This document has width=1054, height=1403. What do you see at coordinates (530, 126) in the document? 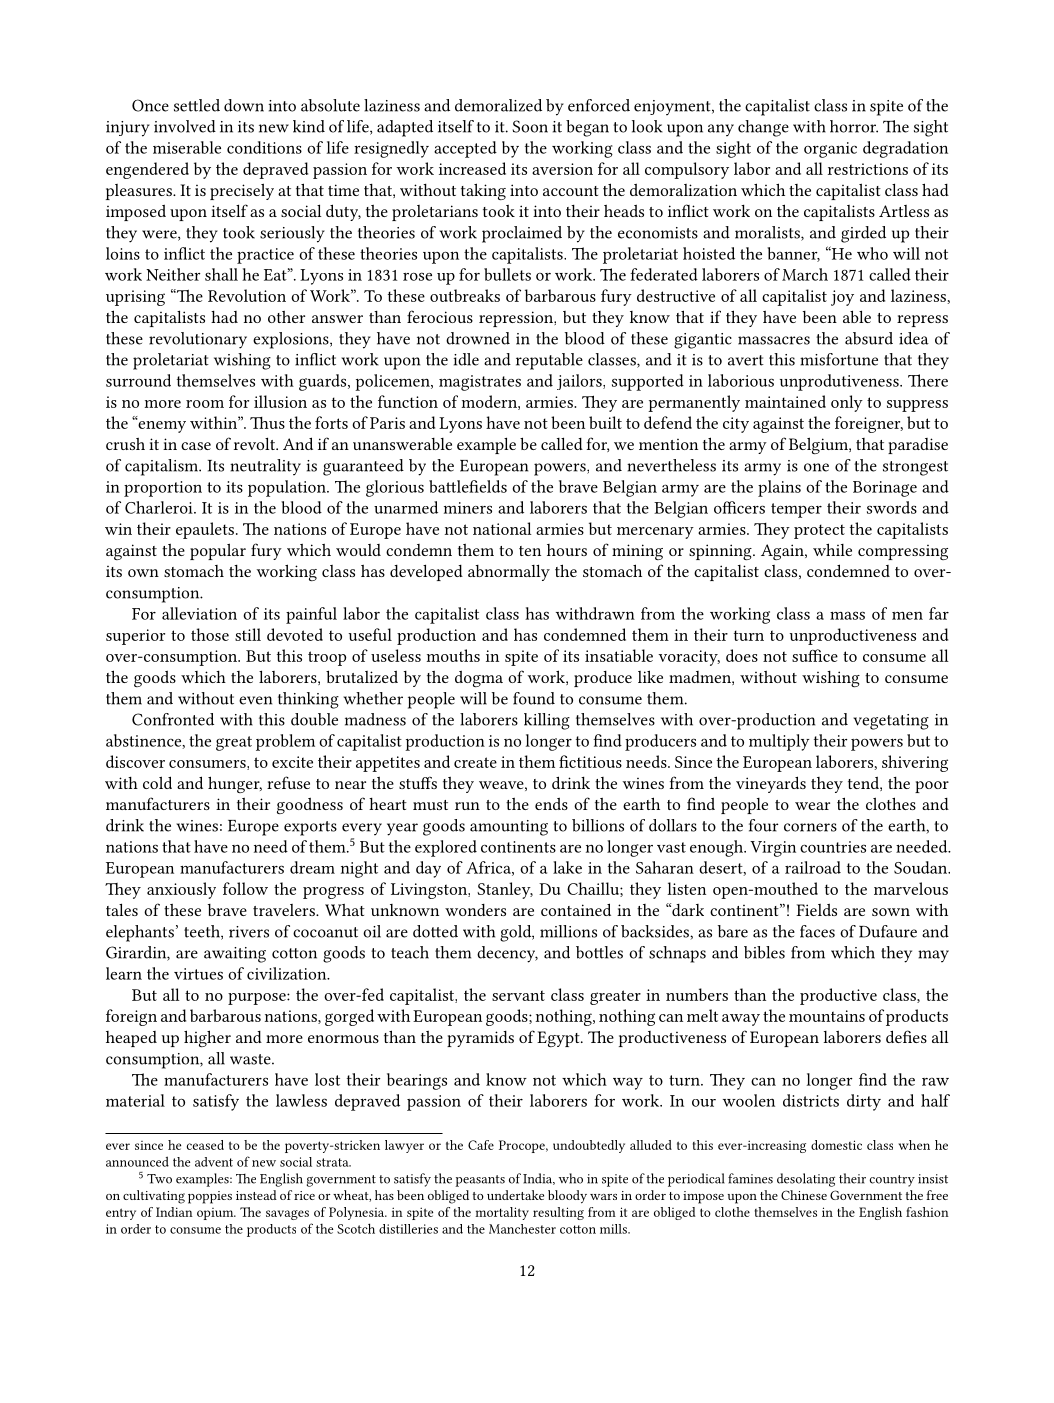
I see `Soon` at bounding box center [530, 126].
